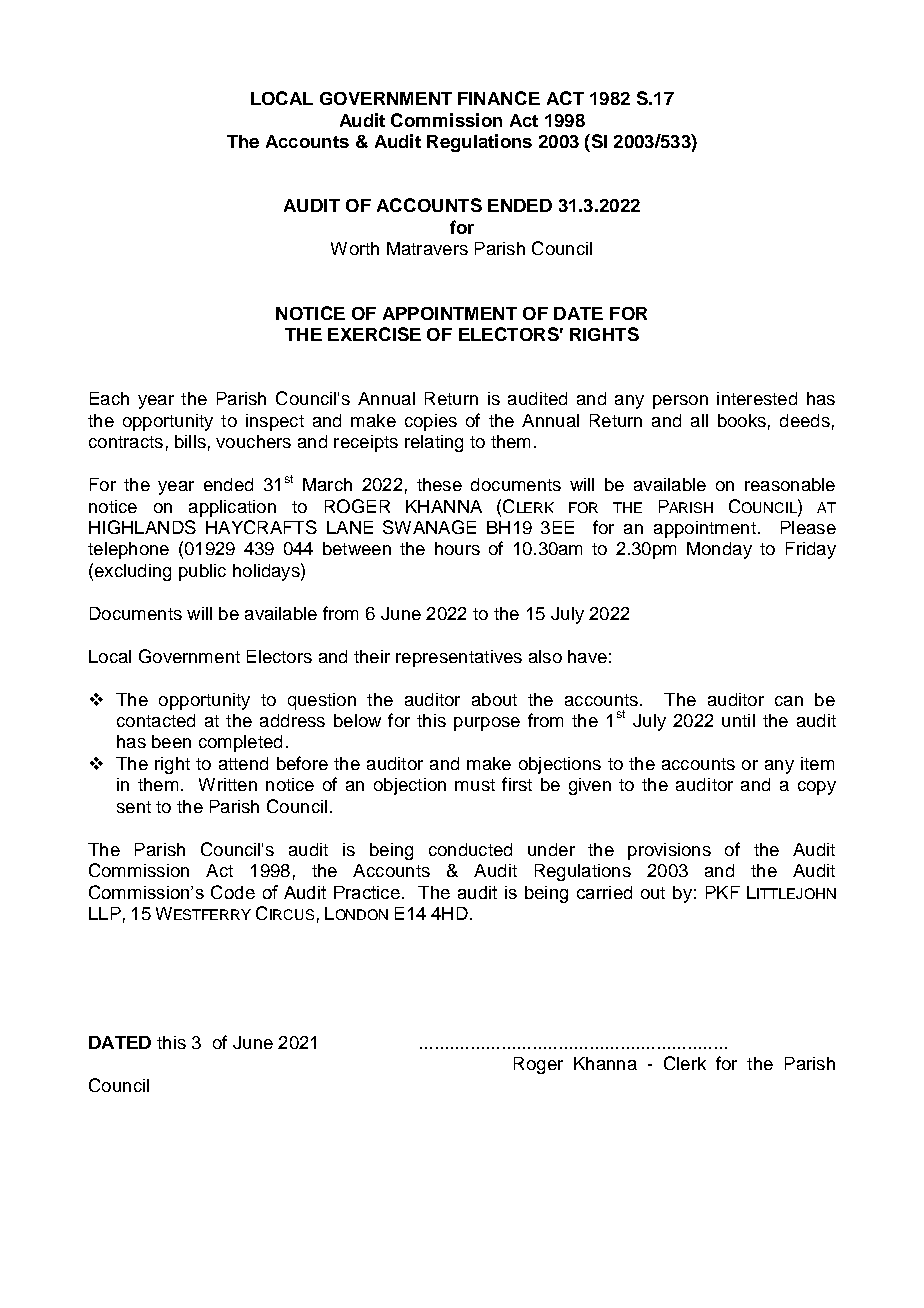 The height and width of the screenshot is (1308, 924). I want to click on Worth, so click(355, 248).
